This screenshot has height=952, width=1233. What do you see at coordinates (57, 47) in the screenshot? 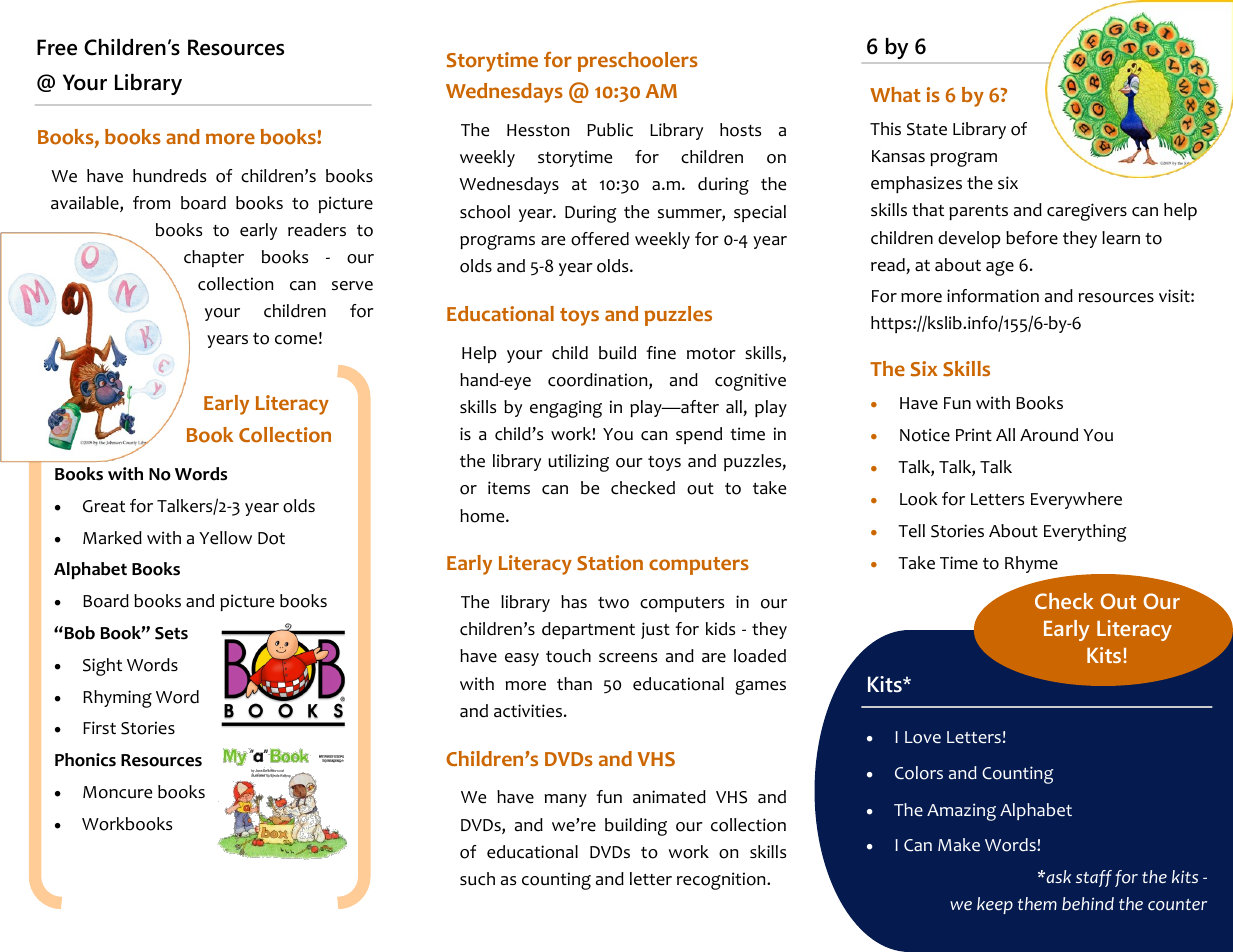
I see `Free` at bounding box center [57, 47].
